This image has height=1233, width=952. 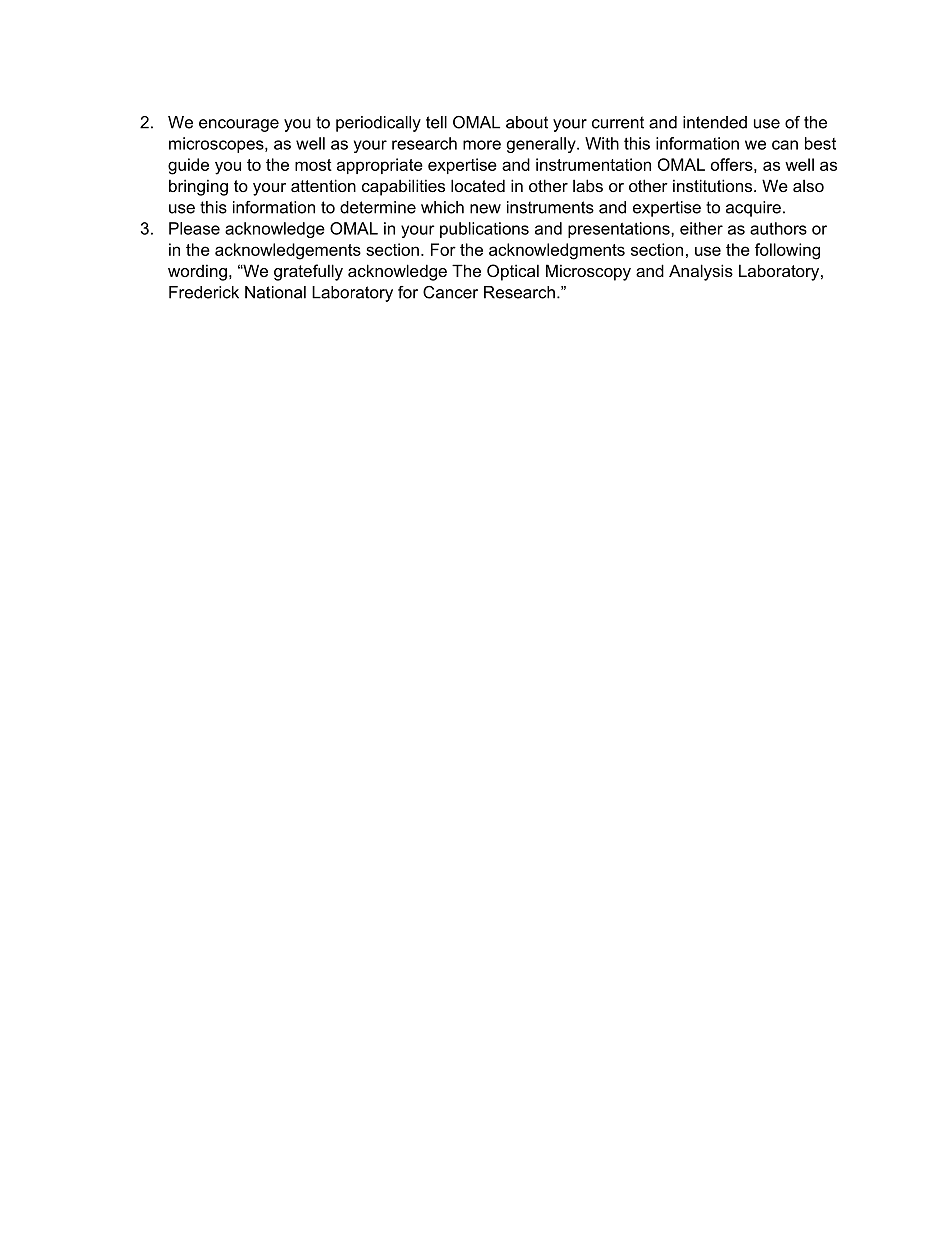 What do you see at coordinates (557, 251) in the image?
I see `acknowledgments` at bounding box center [557, 251].
